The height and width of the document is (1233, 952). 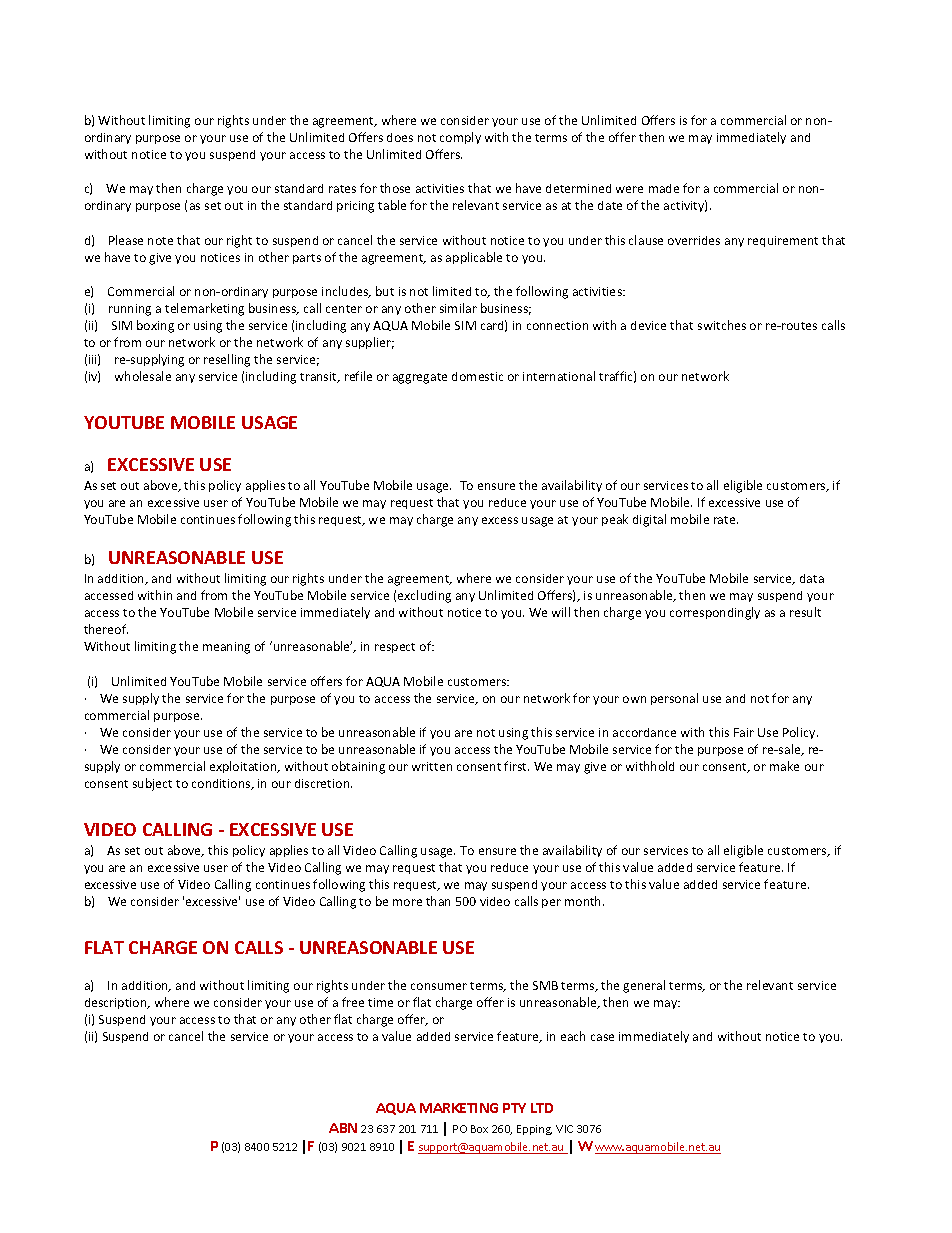 What do you see at coordinates (117, 1003) in the document?
I see `description` at bounding box center [117, 1003].
